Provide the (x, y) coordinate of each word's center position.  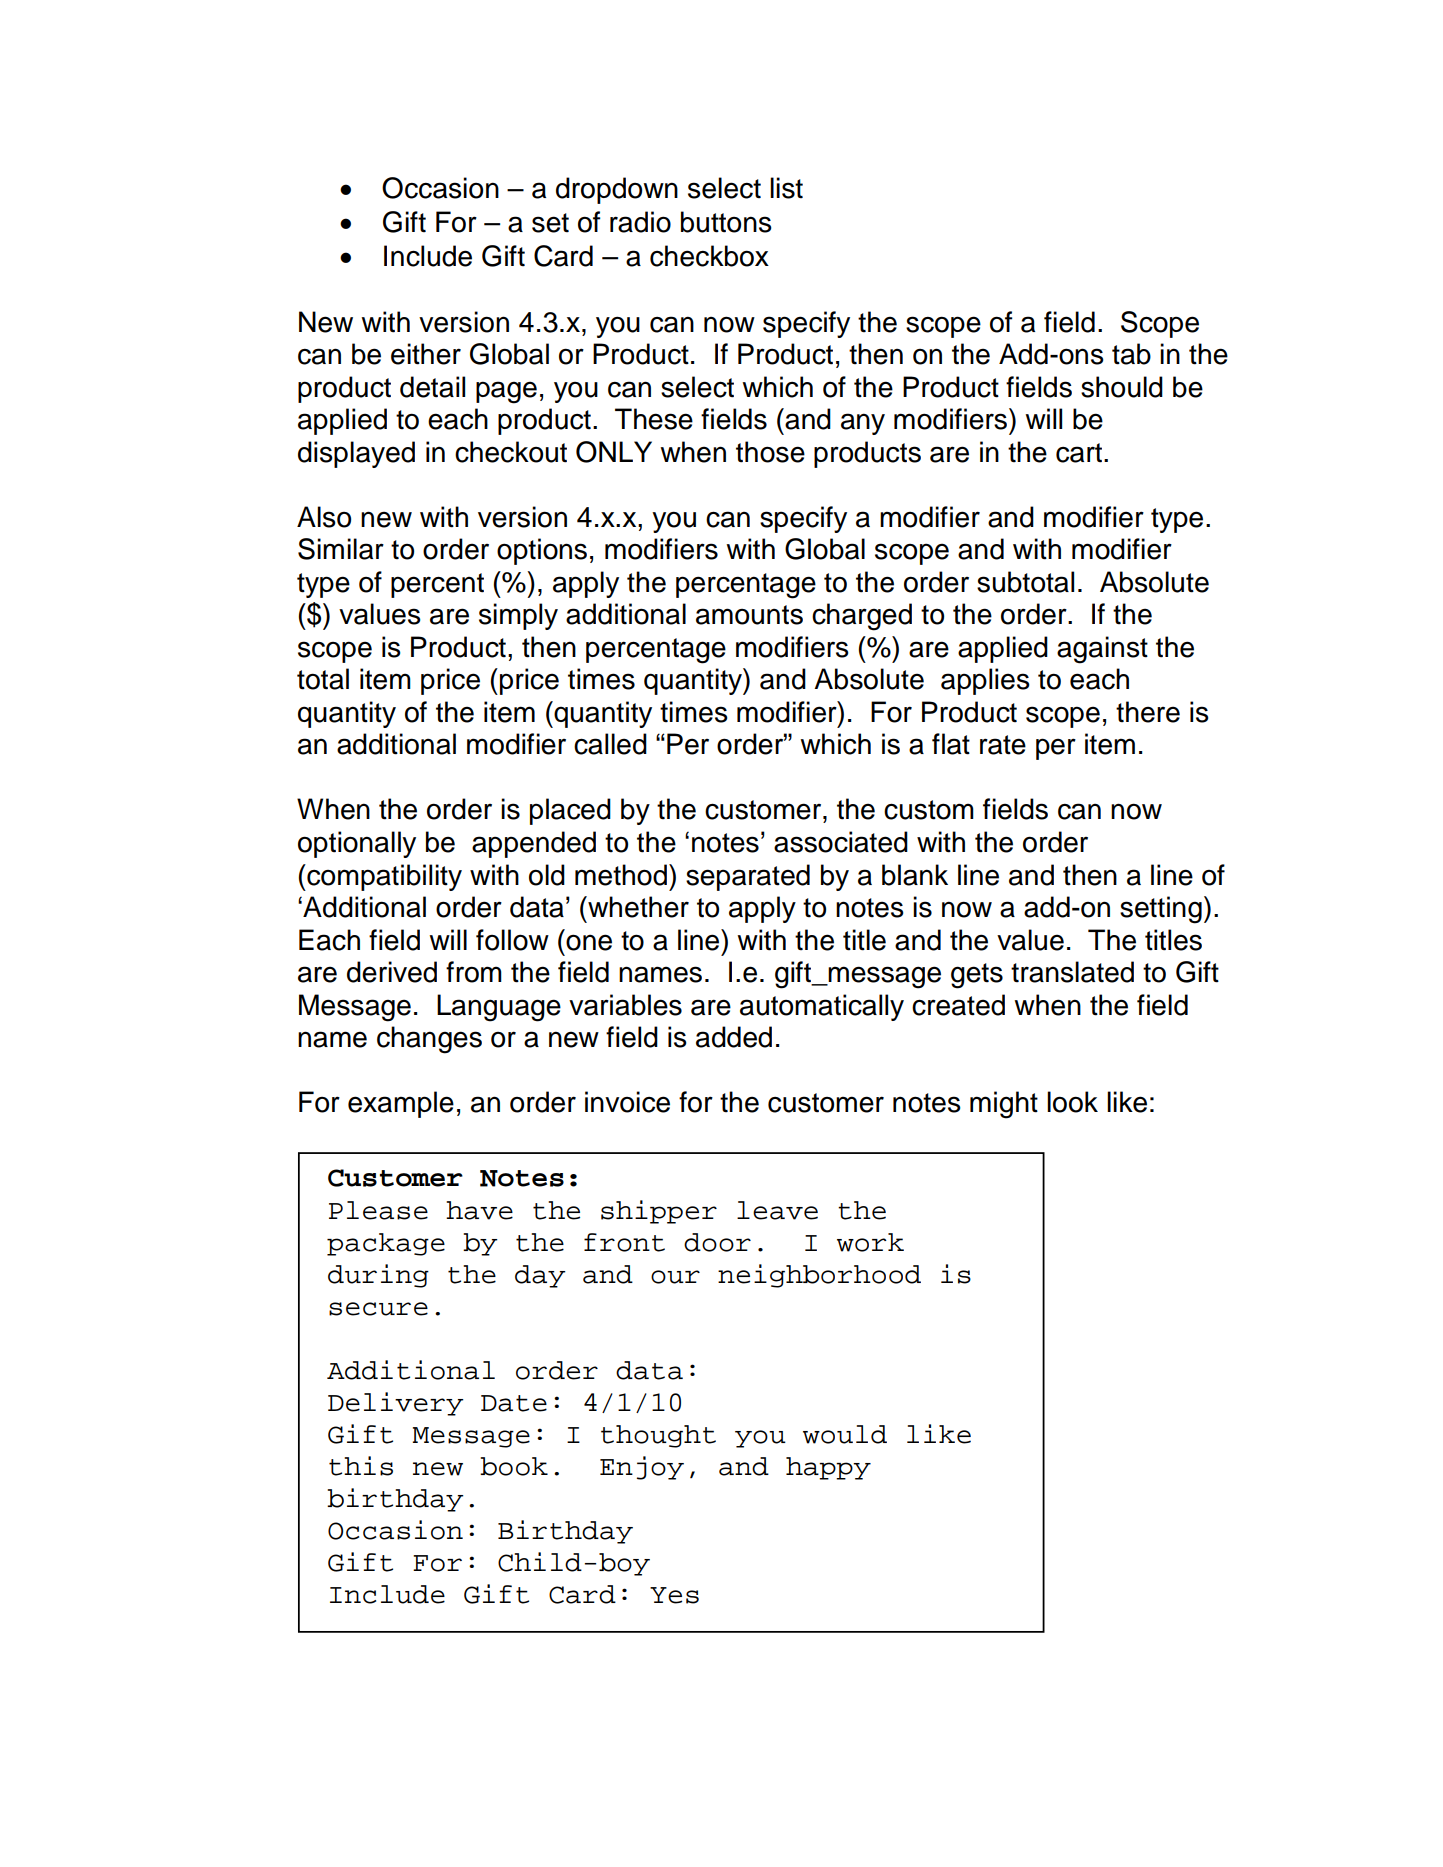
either (426, 354)
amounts (749, 615)
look (1072, 1102)
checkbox (709, 256)
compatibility (383, 877)
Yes (674, 1595)
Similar (341, 549)
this (361, 1466)
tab (1131, 354)
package (386, 1244)
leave (777, 1210)
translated (1072, 972)
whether (637, 907)
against (1102, 650)
